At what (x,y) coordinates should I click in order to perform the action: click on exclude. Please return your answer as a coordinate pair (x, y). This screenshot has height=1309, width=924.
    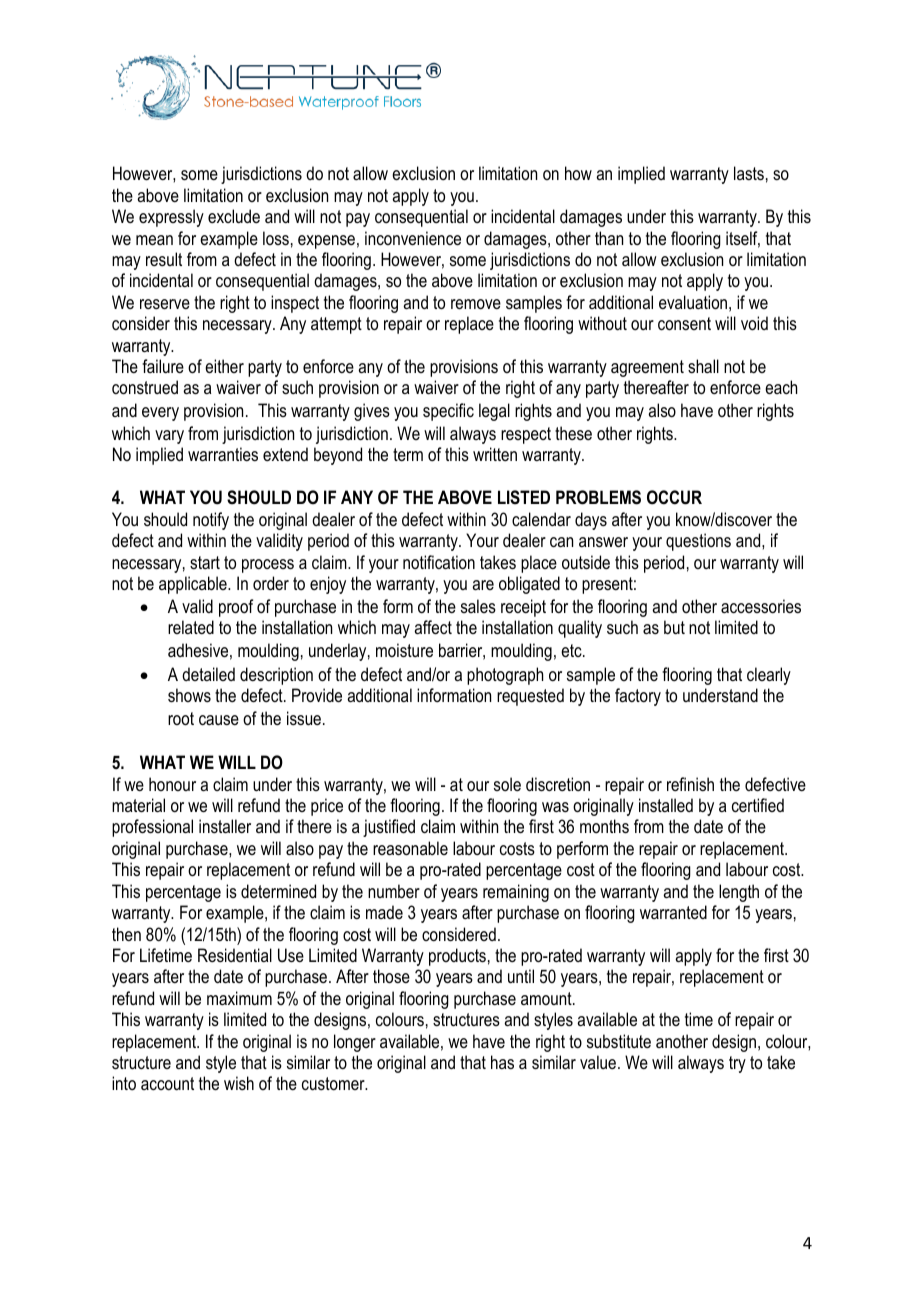
    Looking at the image, I should click on (234, 216).
